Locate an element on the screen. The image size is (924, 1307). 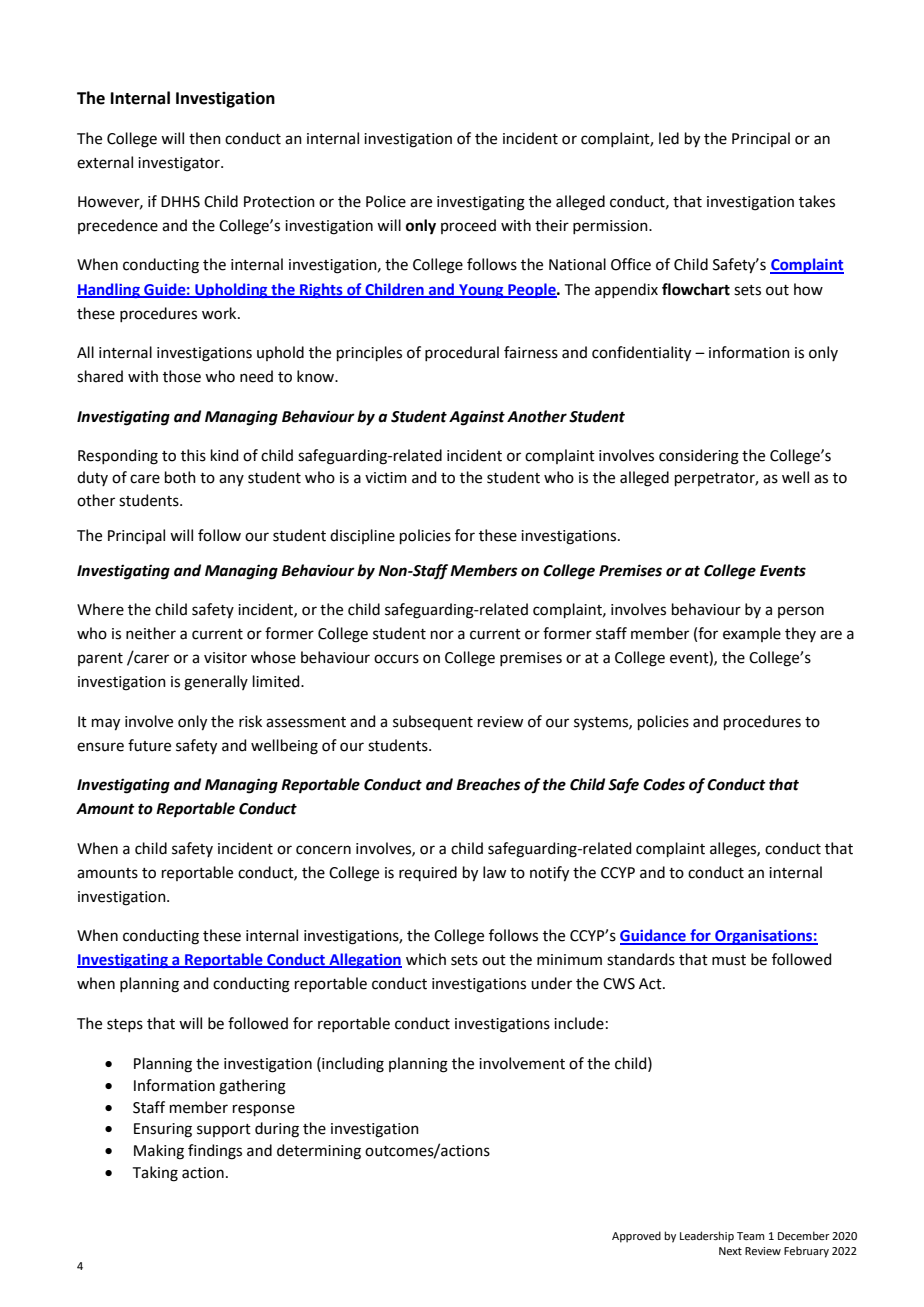
subsequent is located at coordinates (433, 722).
